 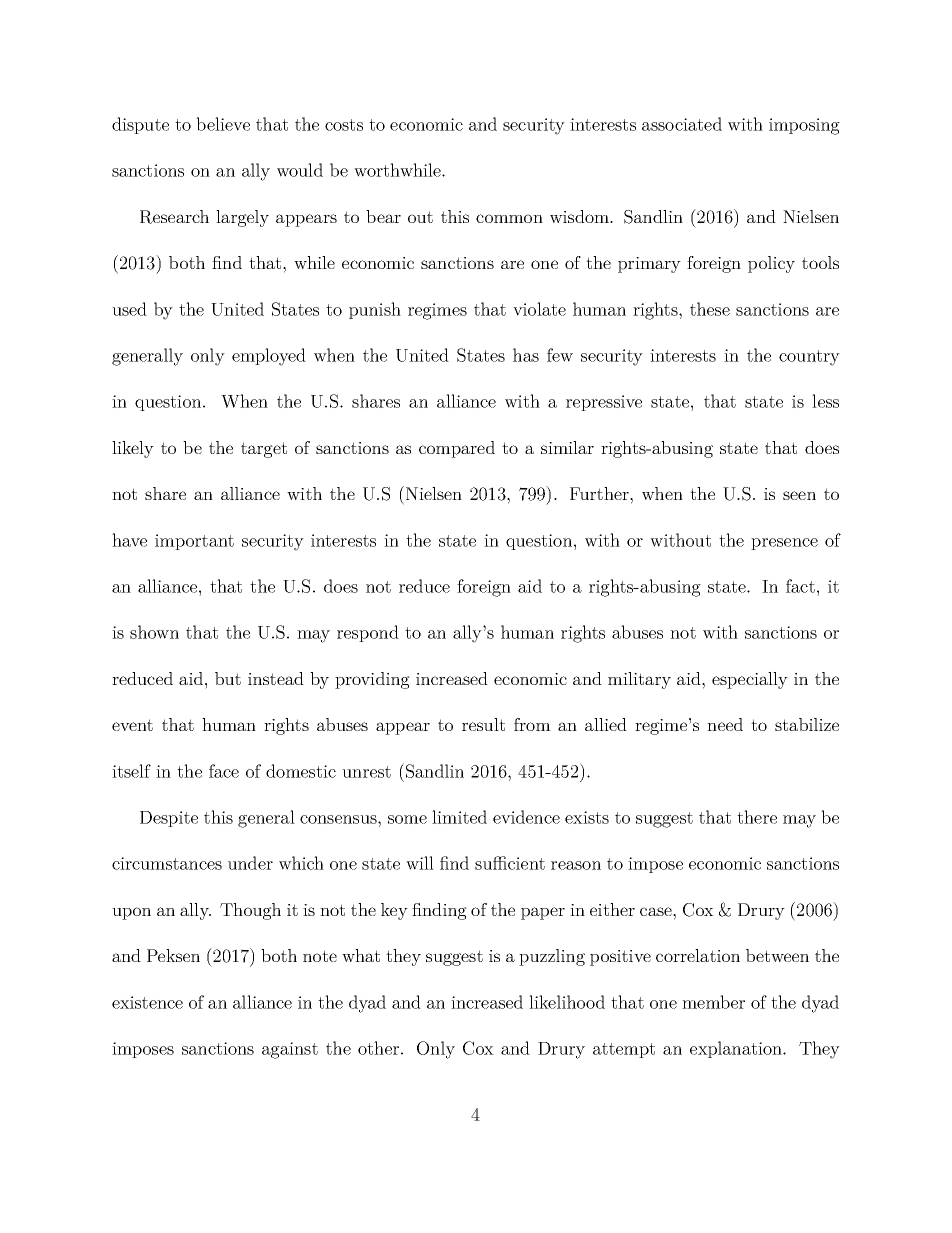 I want to click on limited, so click(x=459, y=817).
